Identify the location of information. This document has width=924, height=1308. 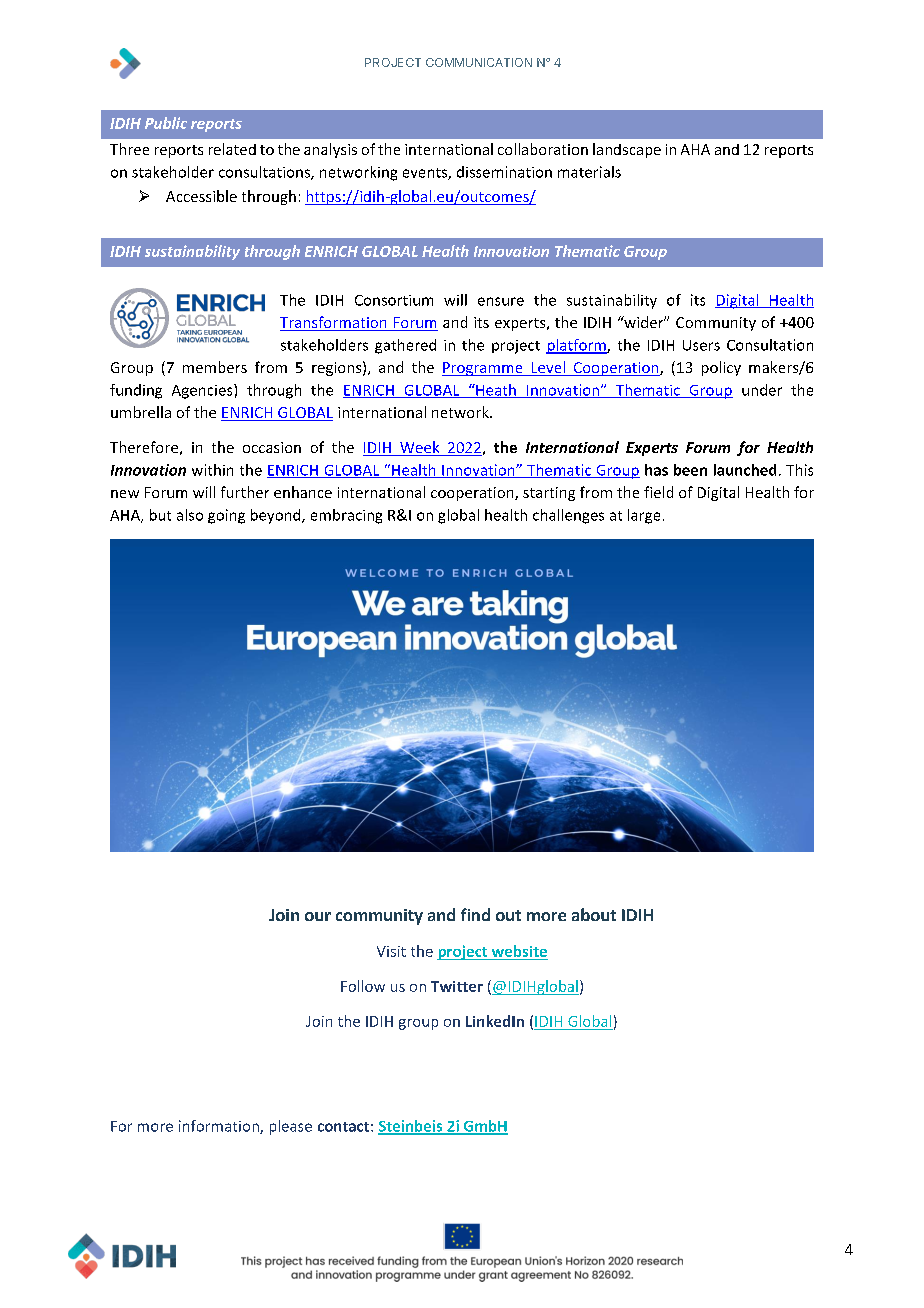
(220, 1127).
